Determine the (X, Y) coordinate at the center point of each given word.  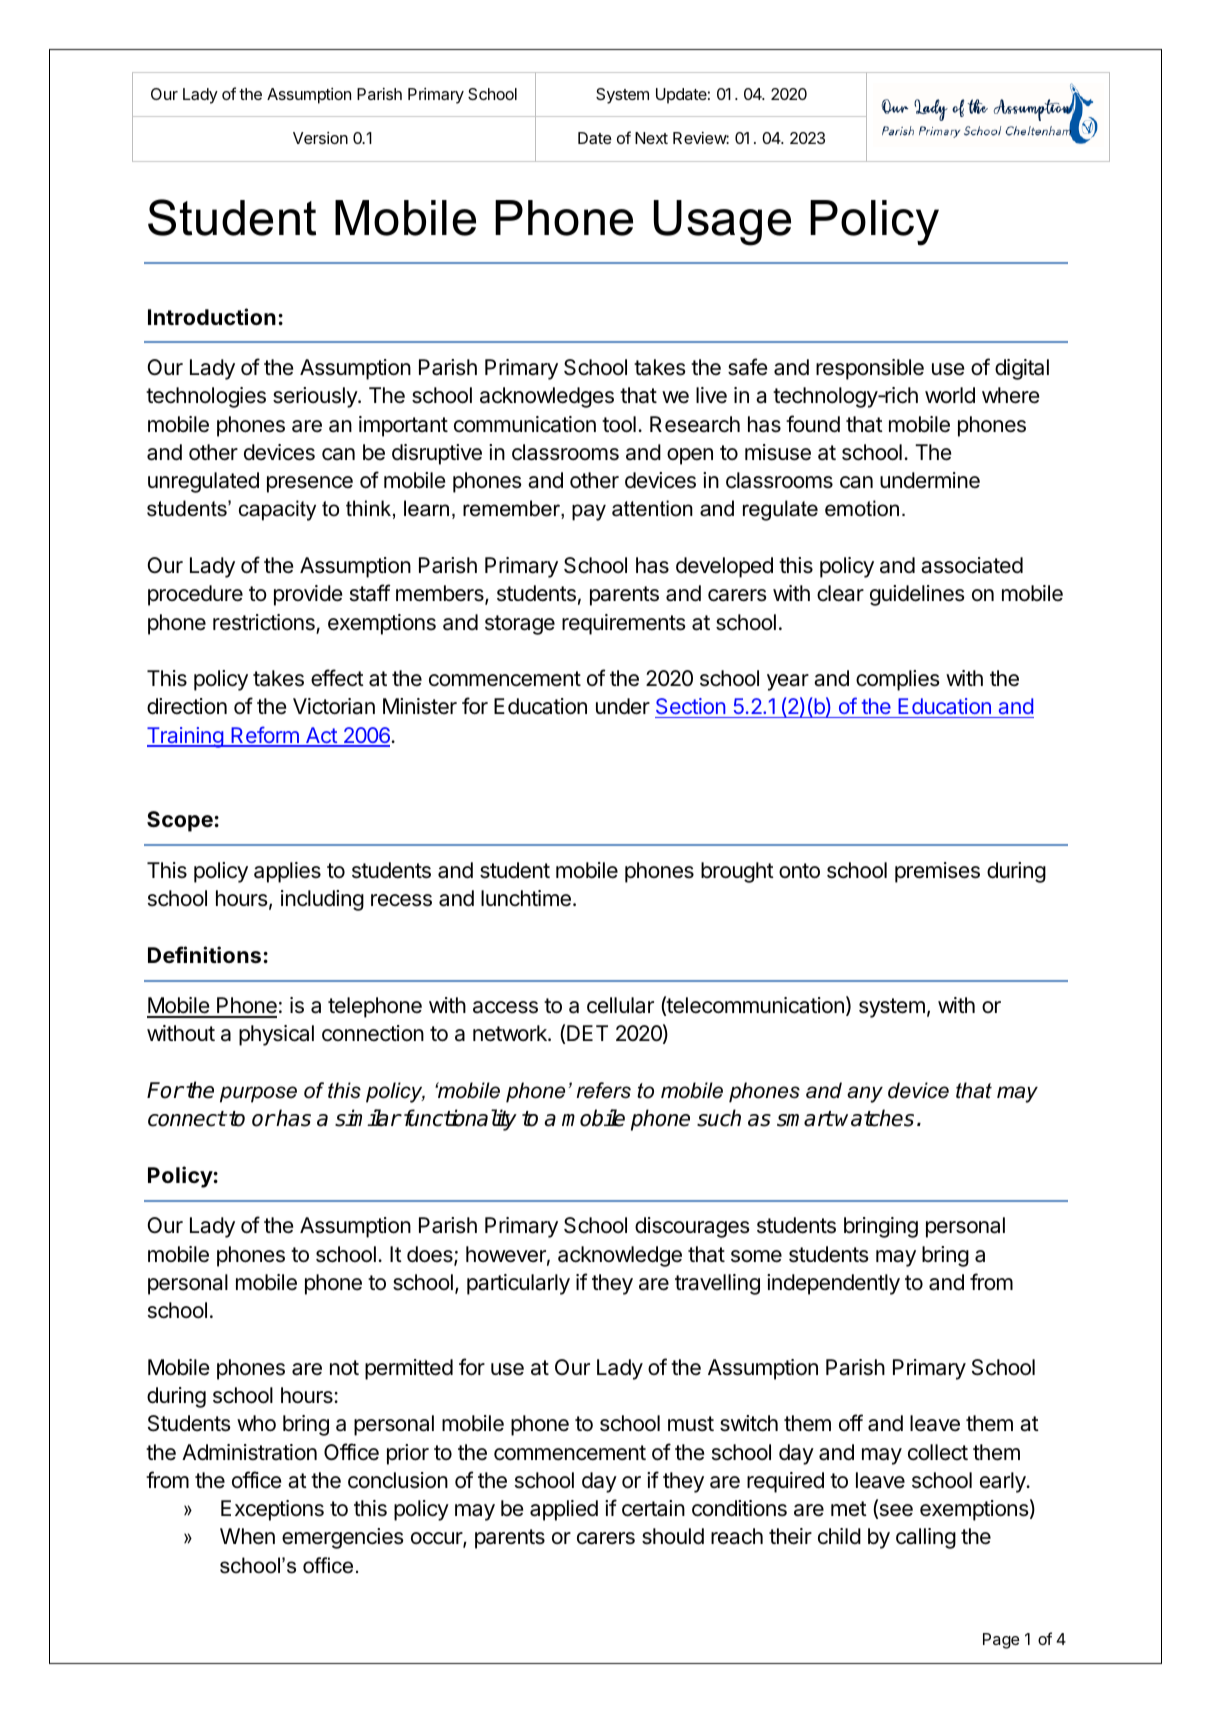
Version (320, 138)
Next (651, 138)
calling (926, 1538)
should (673, 1536)
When (247, 1536)
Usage (722, 223)
